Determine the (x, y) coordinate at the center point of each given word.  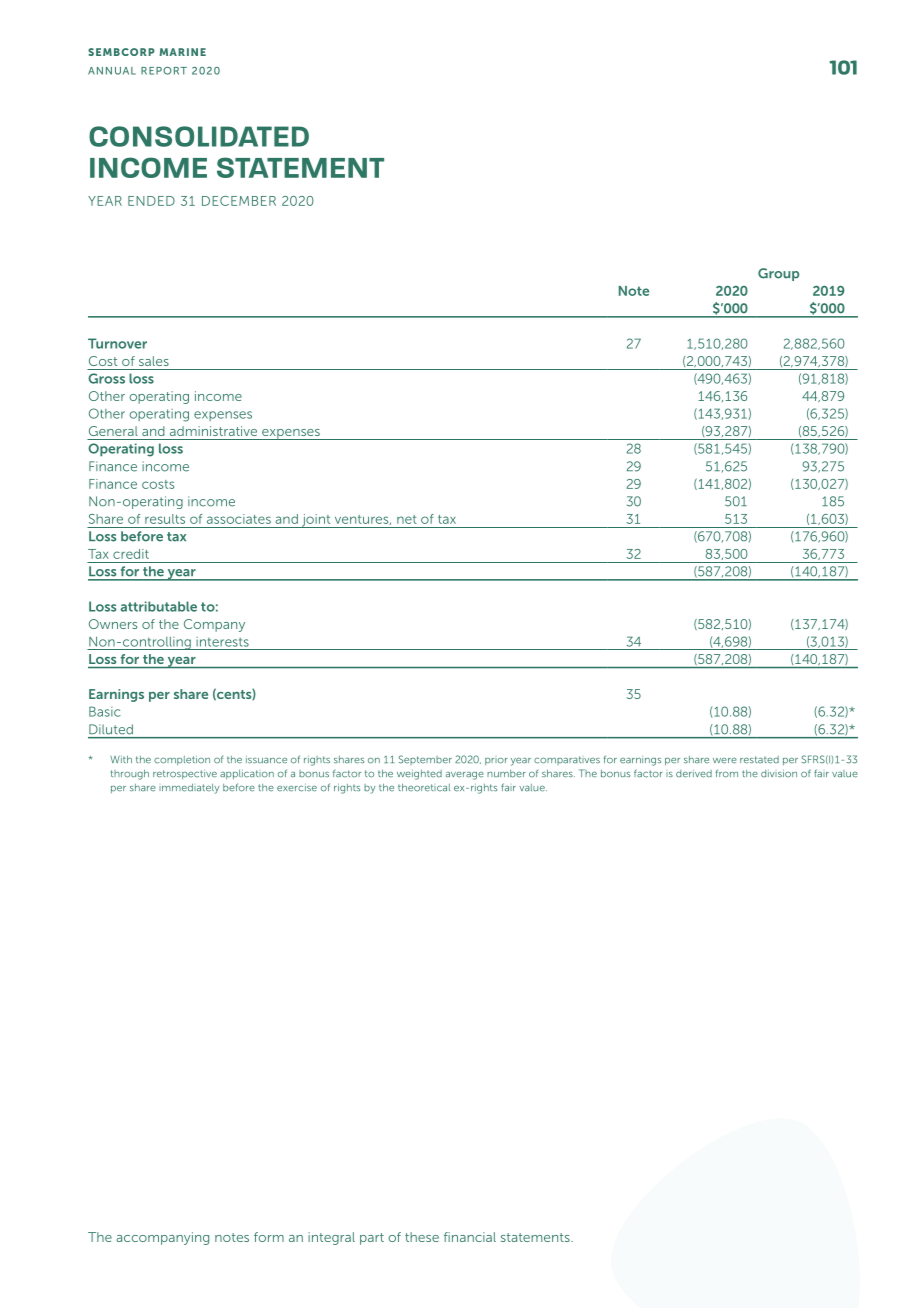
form (269, 1237)
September (425, 760)
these (422, 1237)
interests (222, 642)
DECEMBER (239, 201)
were (725, 761)
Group (778, 274)
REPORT (164, 71)
